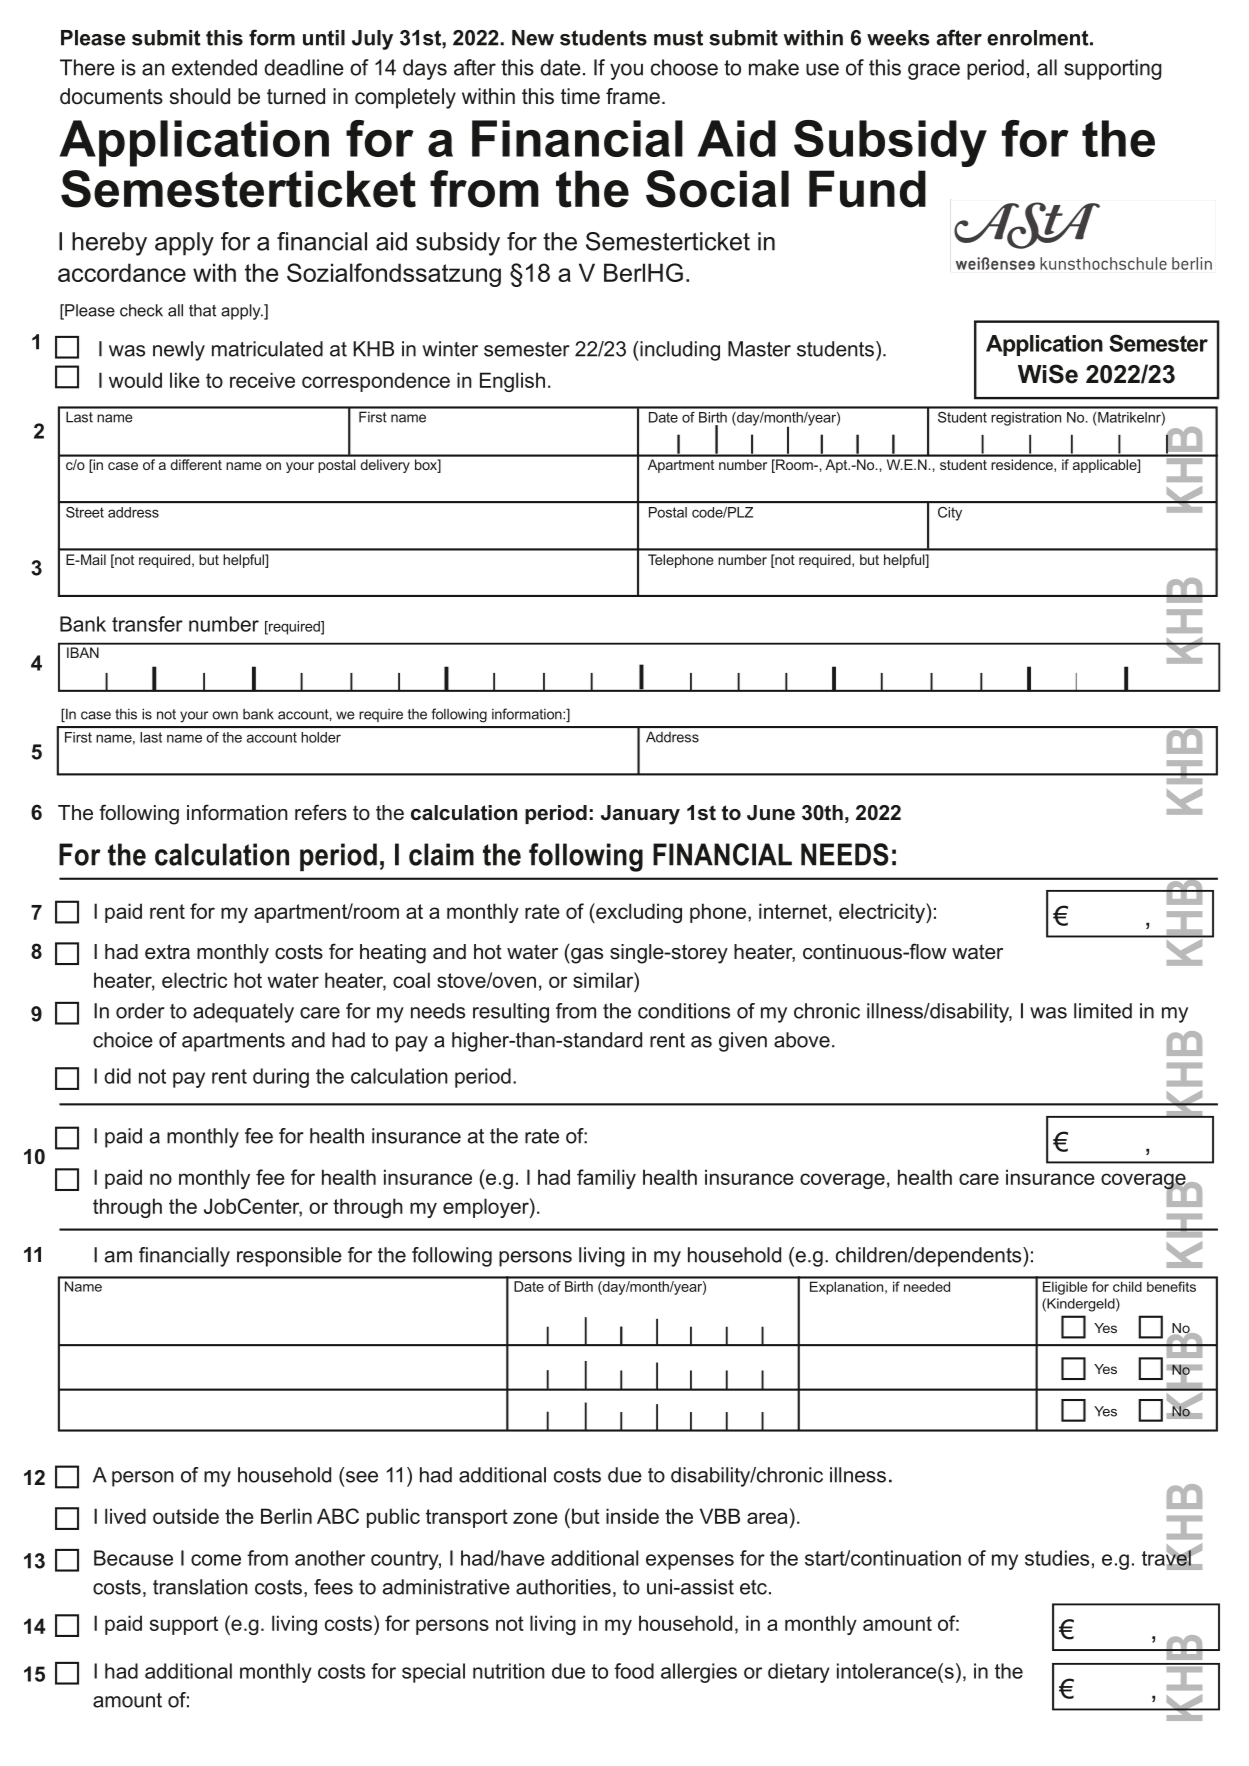 The height and width of the image is (1766, 1249). I want to click on studies, so click(1057, 1558).
